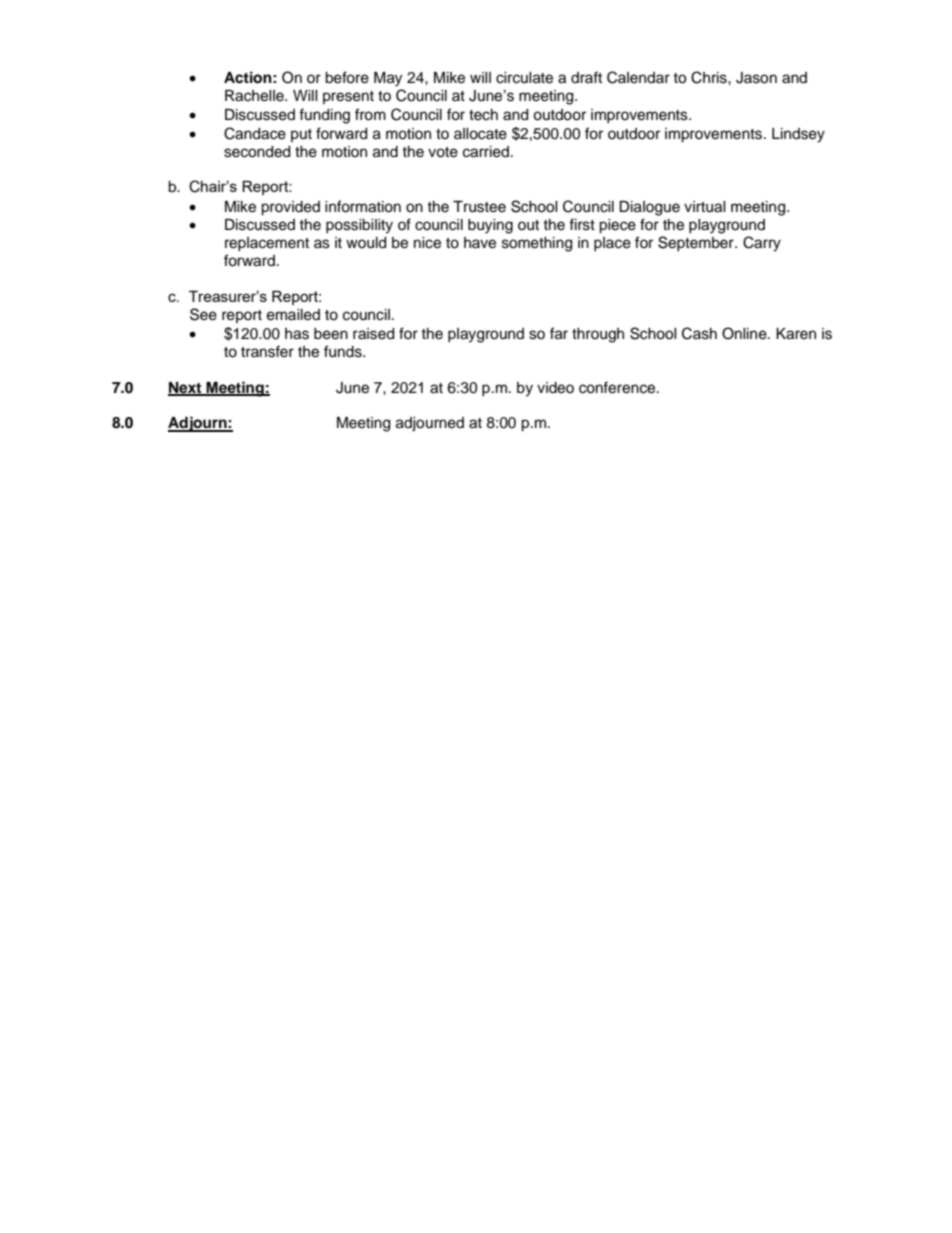 The height and width of the screenshot is (1233, 952). I want to click on provided, so click(290, 208).
